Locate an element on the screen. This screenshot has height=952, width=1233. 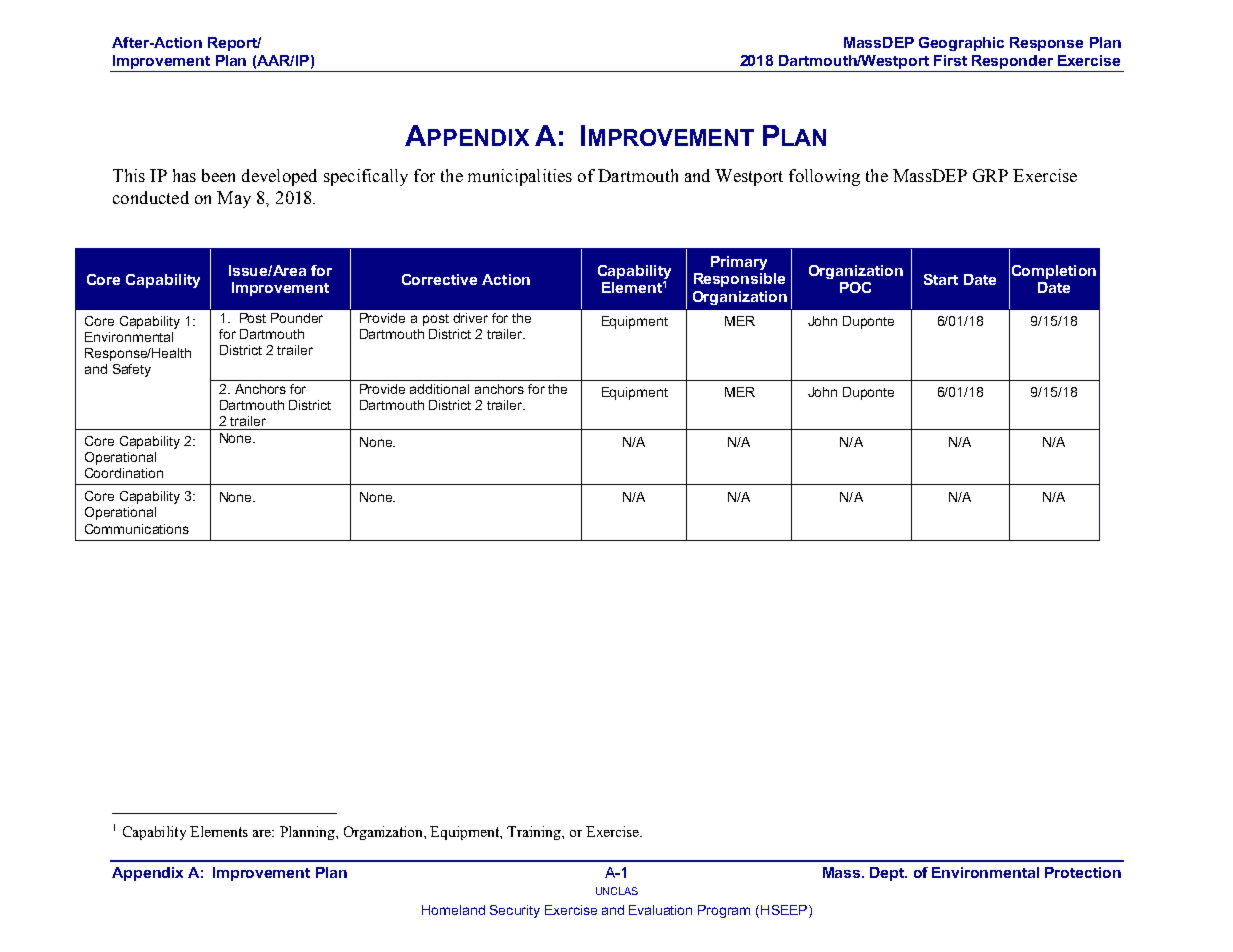
Security is located at coordinates (515, 911).
